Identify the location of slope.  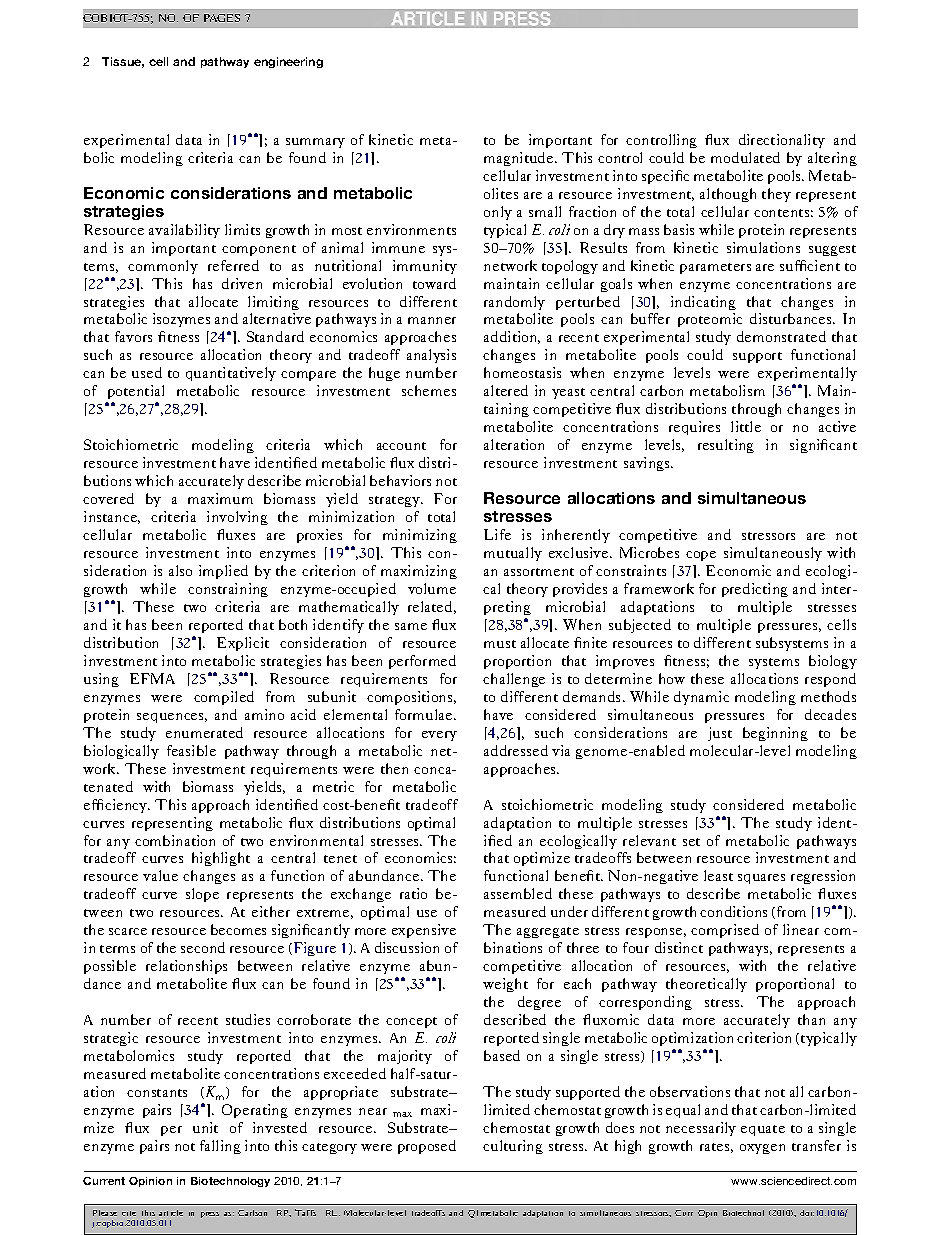
(202, 895).
